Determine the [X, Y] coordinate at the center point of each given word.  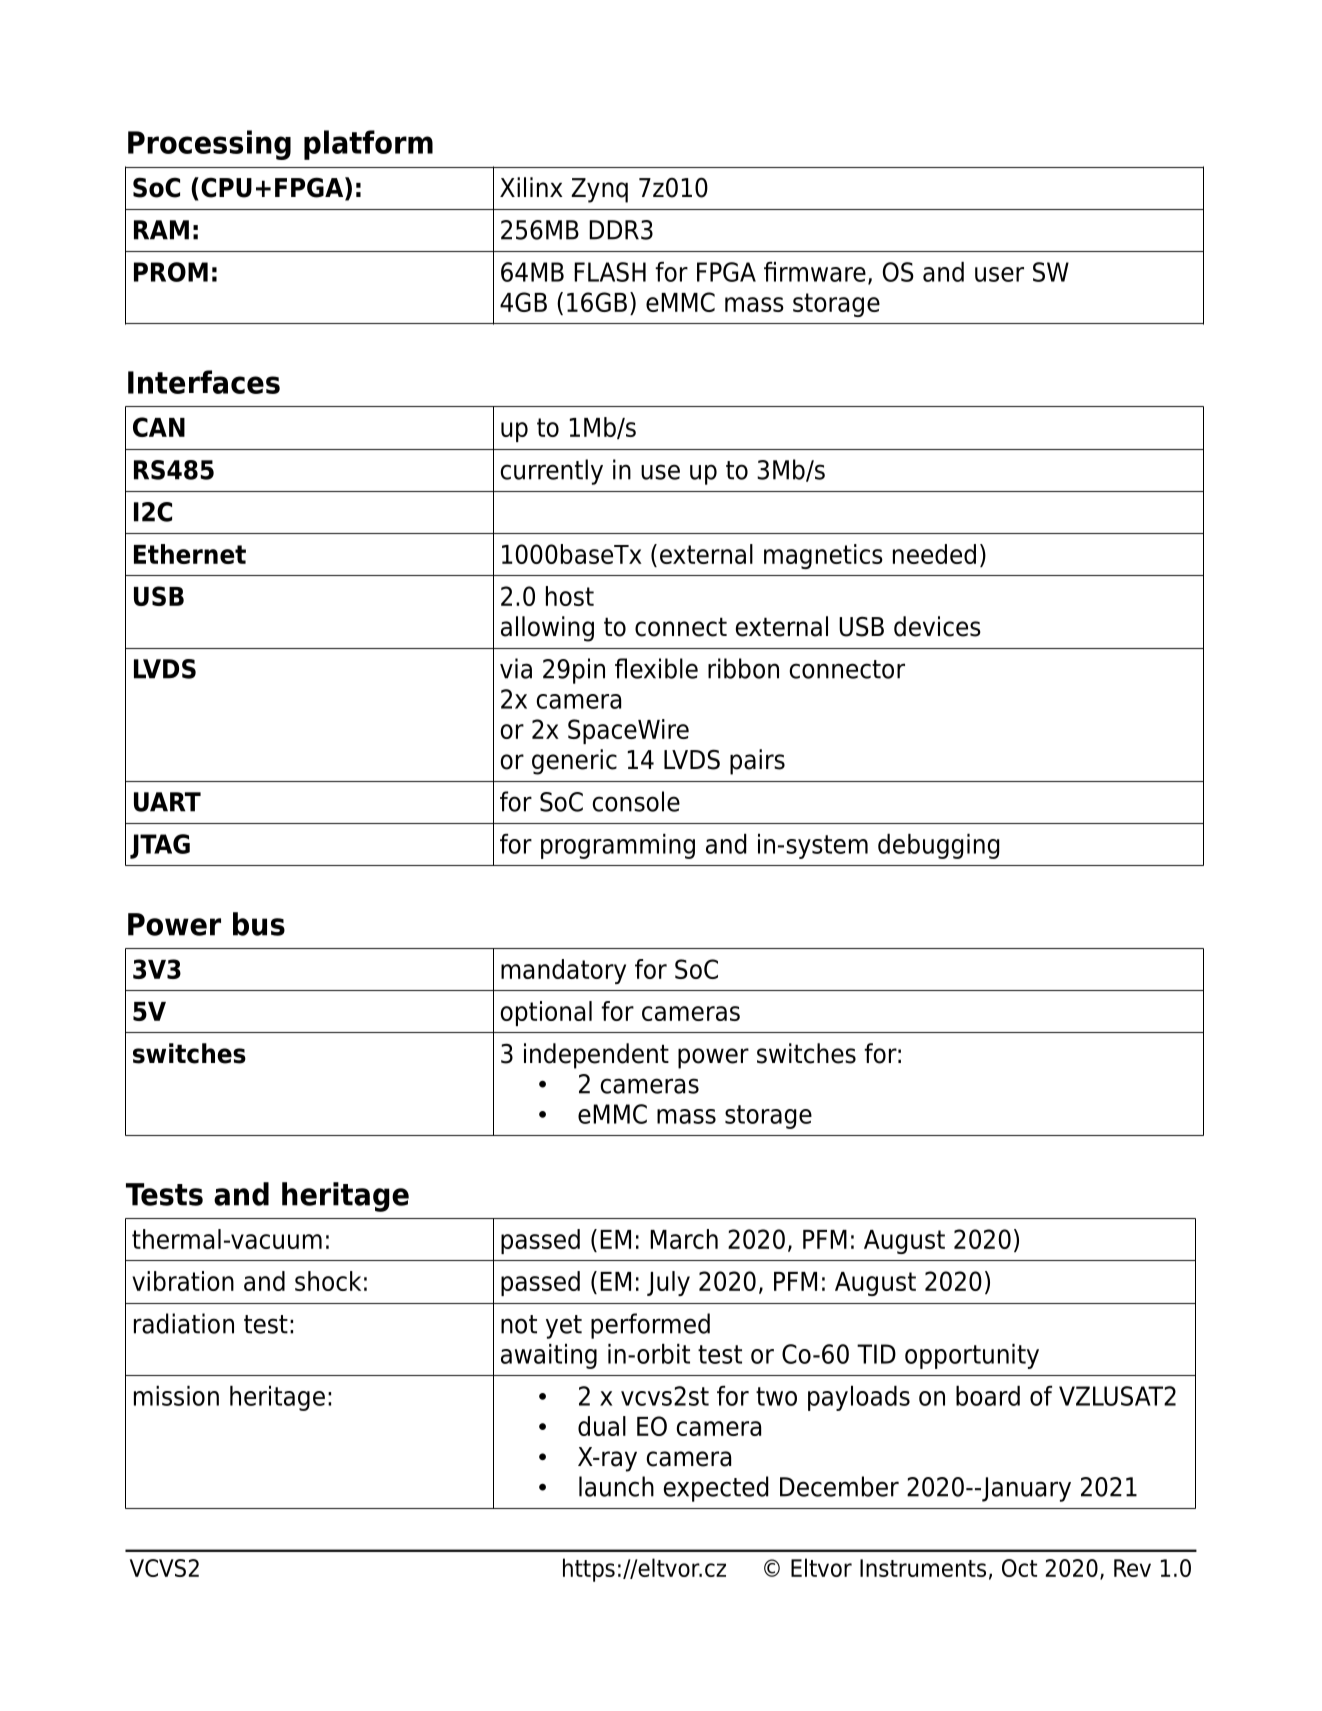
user [999, 274]
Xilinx [531, 187]
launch [616, 1486]
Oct [1019, 1568]
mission [176, 1396]
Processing [209, 145]
